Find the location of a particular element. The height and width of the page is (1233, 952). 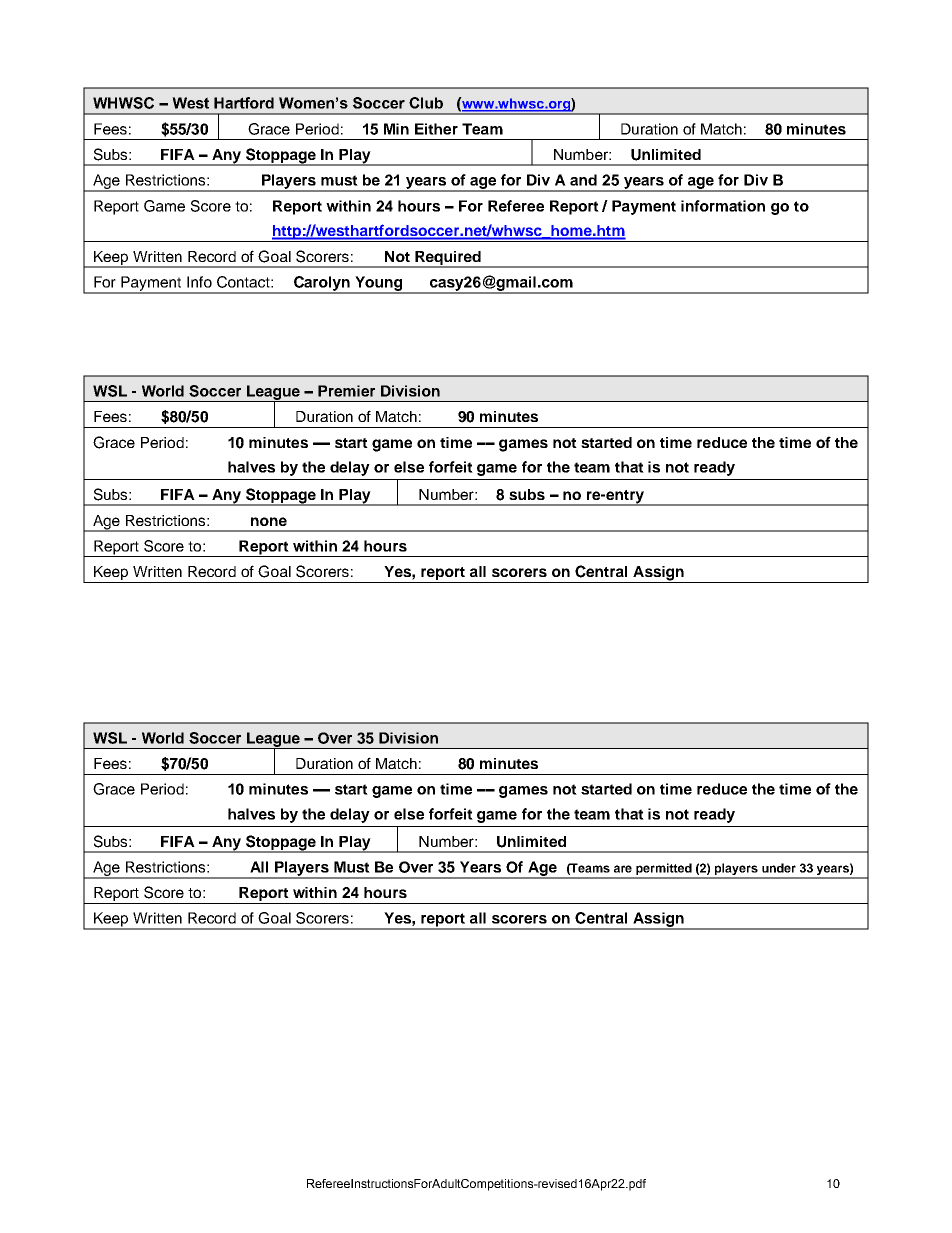

and is located at coordinates (583, 180).
